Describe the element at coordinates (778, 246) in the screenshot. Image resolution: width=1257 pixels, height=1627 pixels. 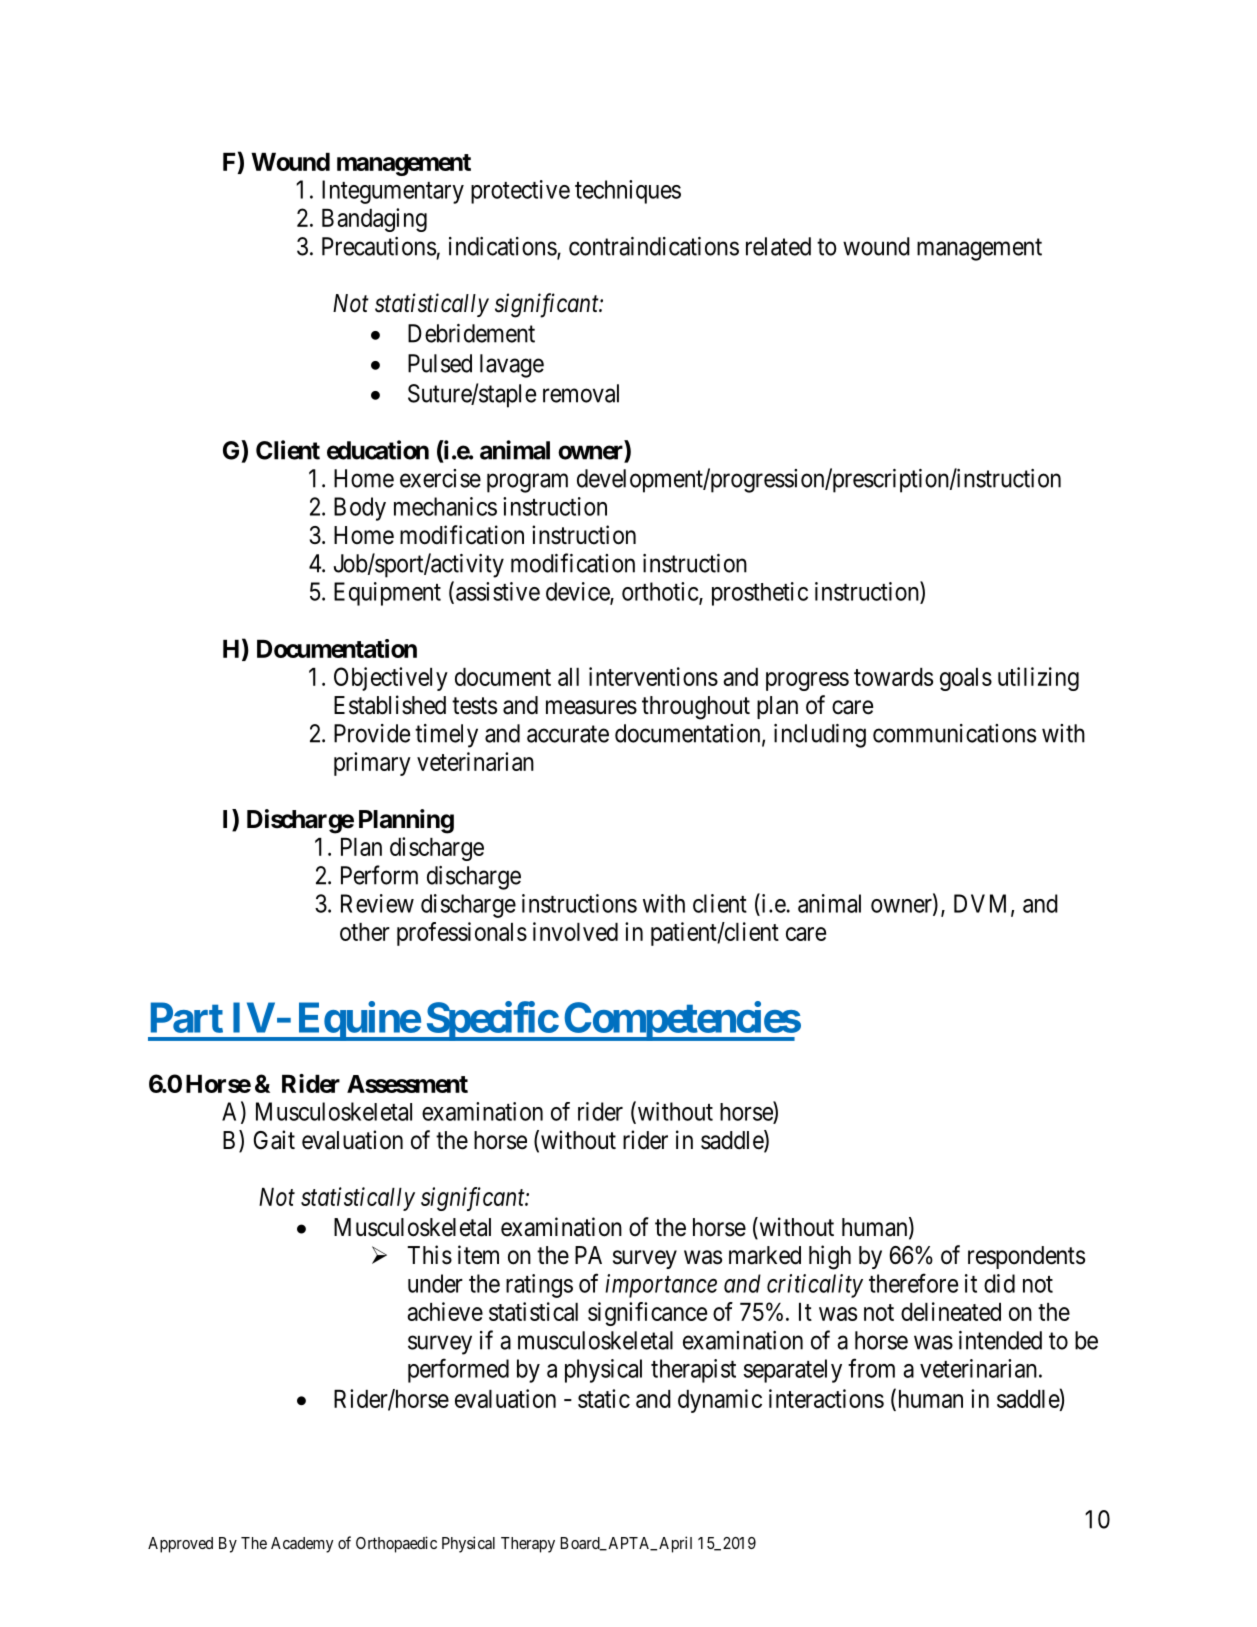
I see `related` at that location.
